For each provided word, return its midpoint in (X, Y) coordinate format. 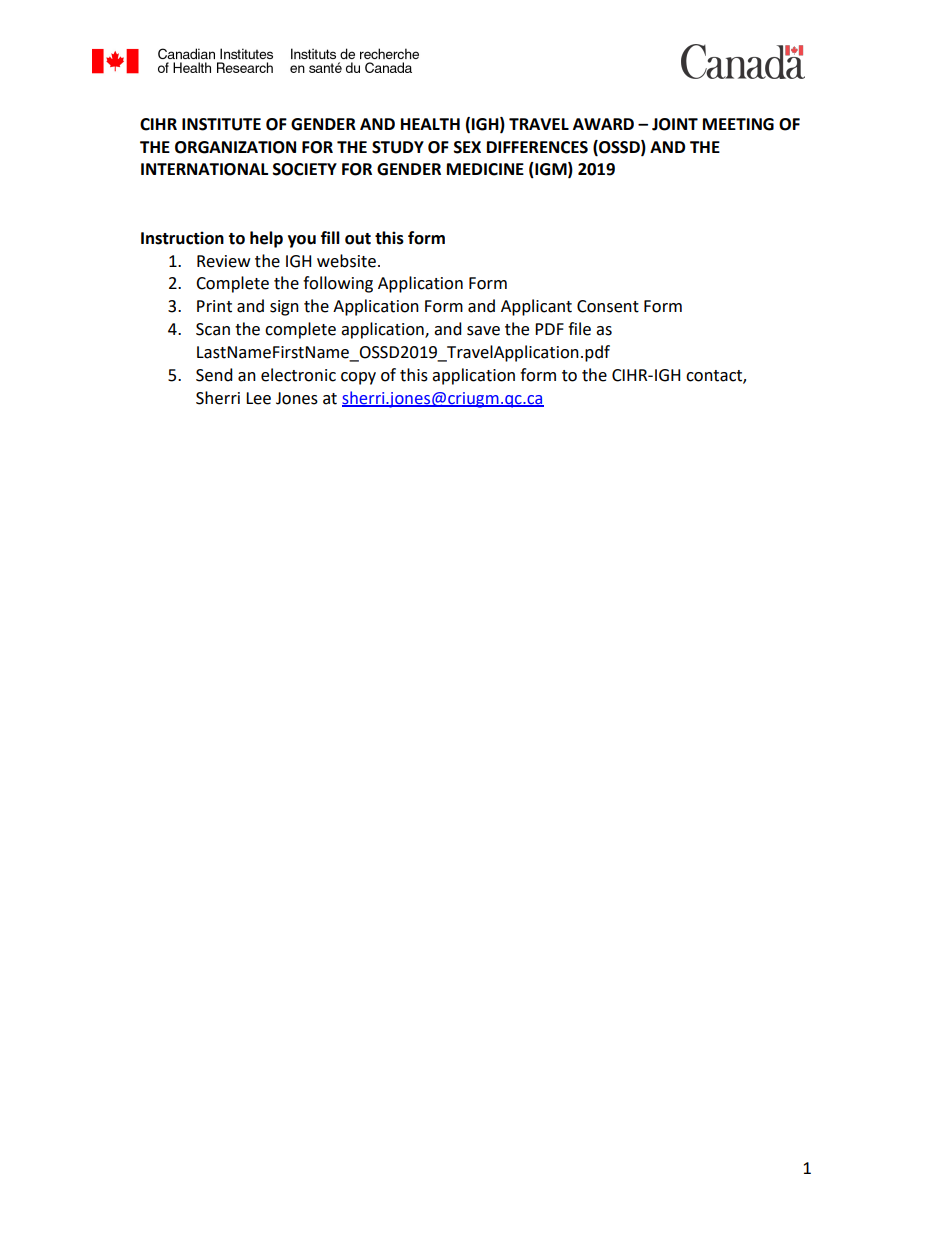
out (358, 239)
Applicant (536, 307)
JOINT (675, 124)
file (579, 329)
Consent (608, 306)
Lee (258, 398)
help (266, 239)
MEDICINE (485, 169)
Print (214, 306)
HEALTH (430, 124)
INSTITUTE (221, 124)
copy (358, 378)
